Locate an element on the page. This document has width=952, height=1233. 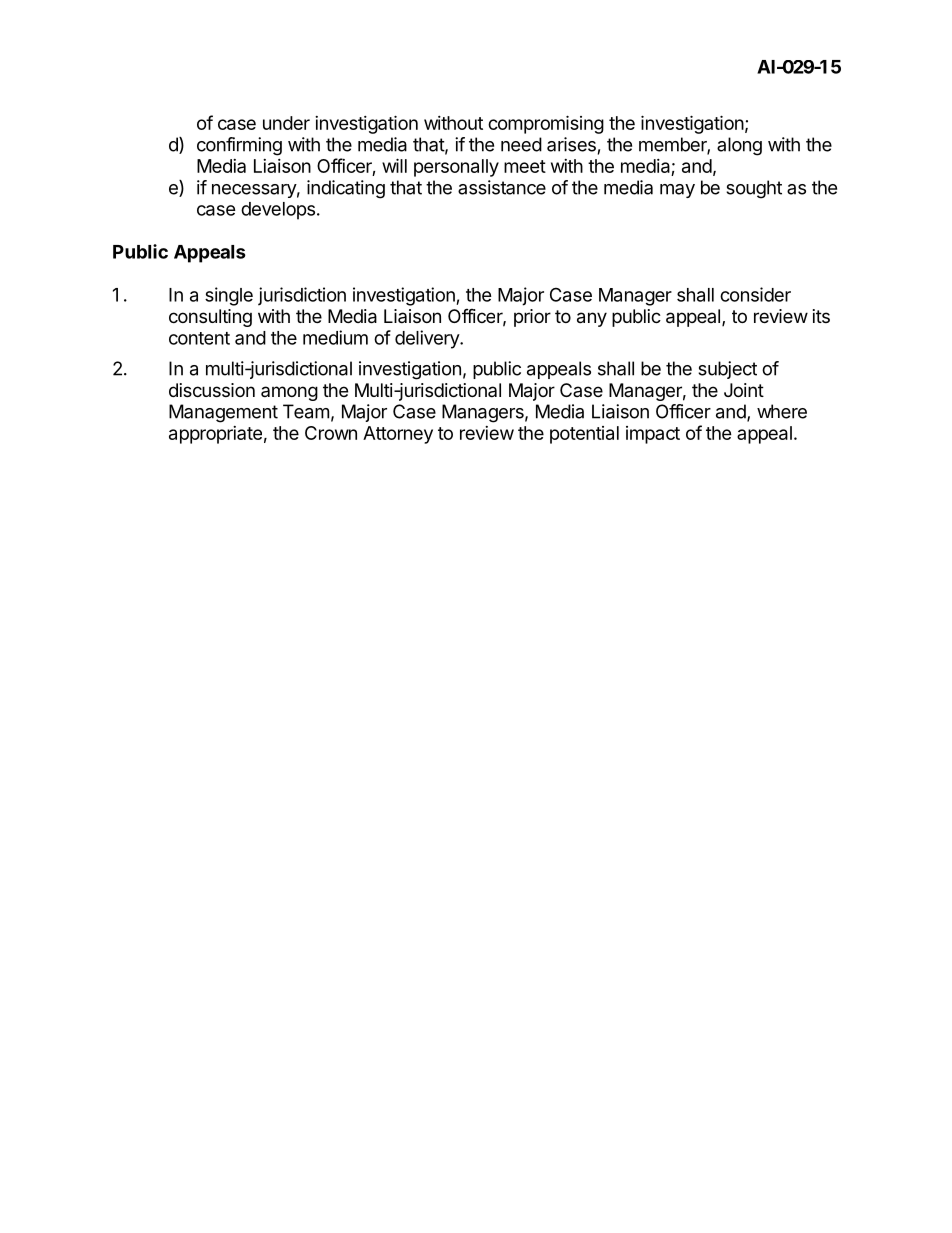
medium is located at coordinates (335, 337).
